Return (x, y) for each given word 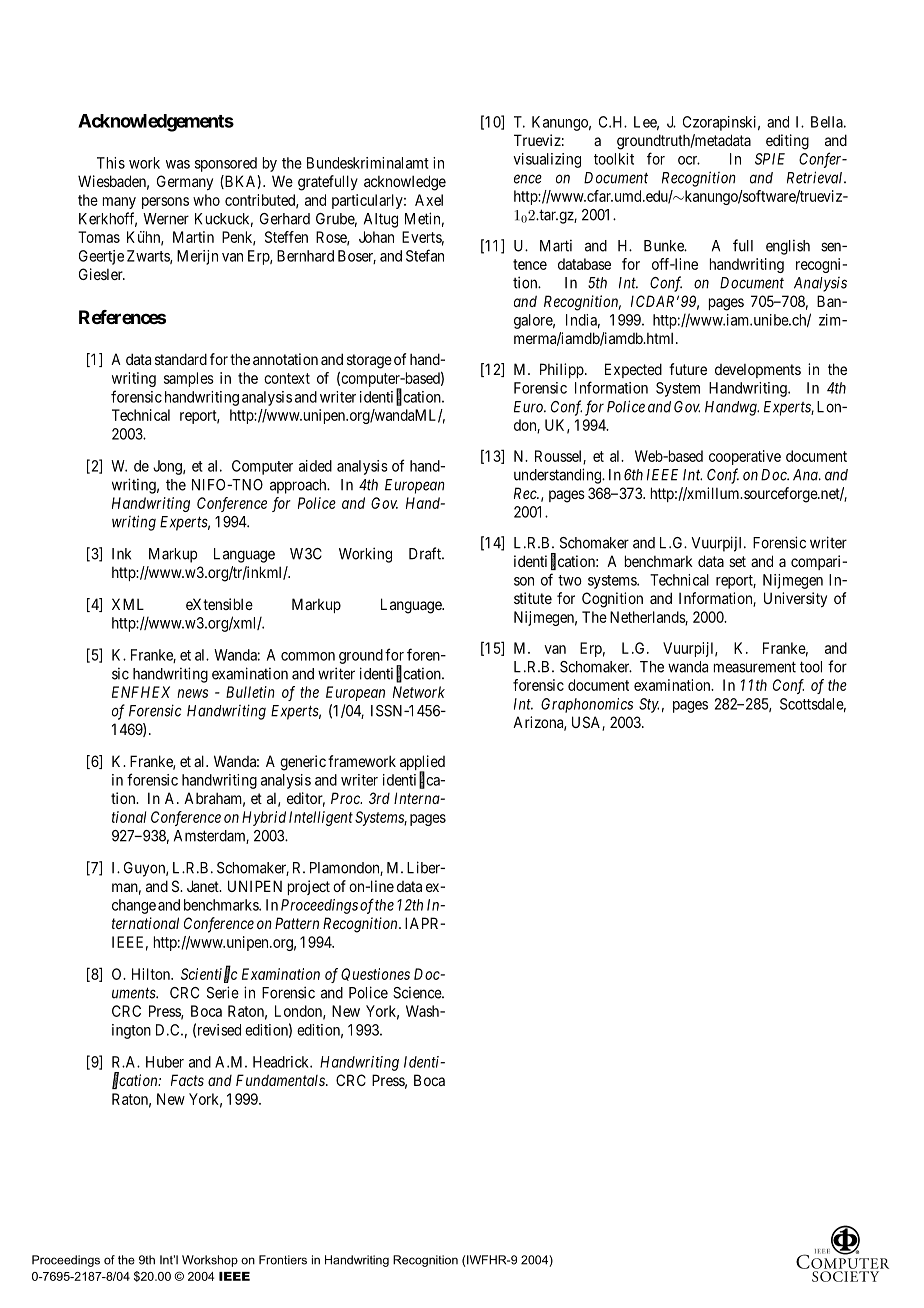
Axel (429, 200)
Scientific (209, 975)
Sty (649, 705)
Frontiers (283, 1260)
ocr (689, 160)
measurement (755, 667)
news (192, 693)
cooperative (745, 457)
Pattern (297, 923)
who (206, 200)
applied (422, 764)
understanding (558, 476)
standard (181, 359)
